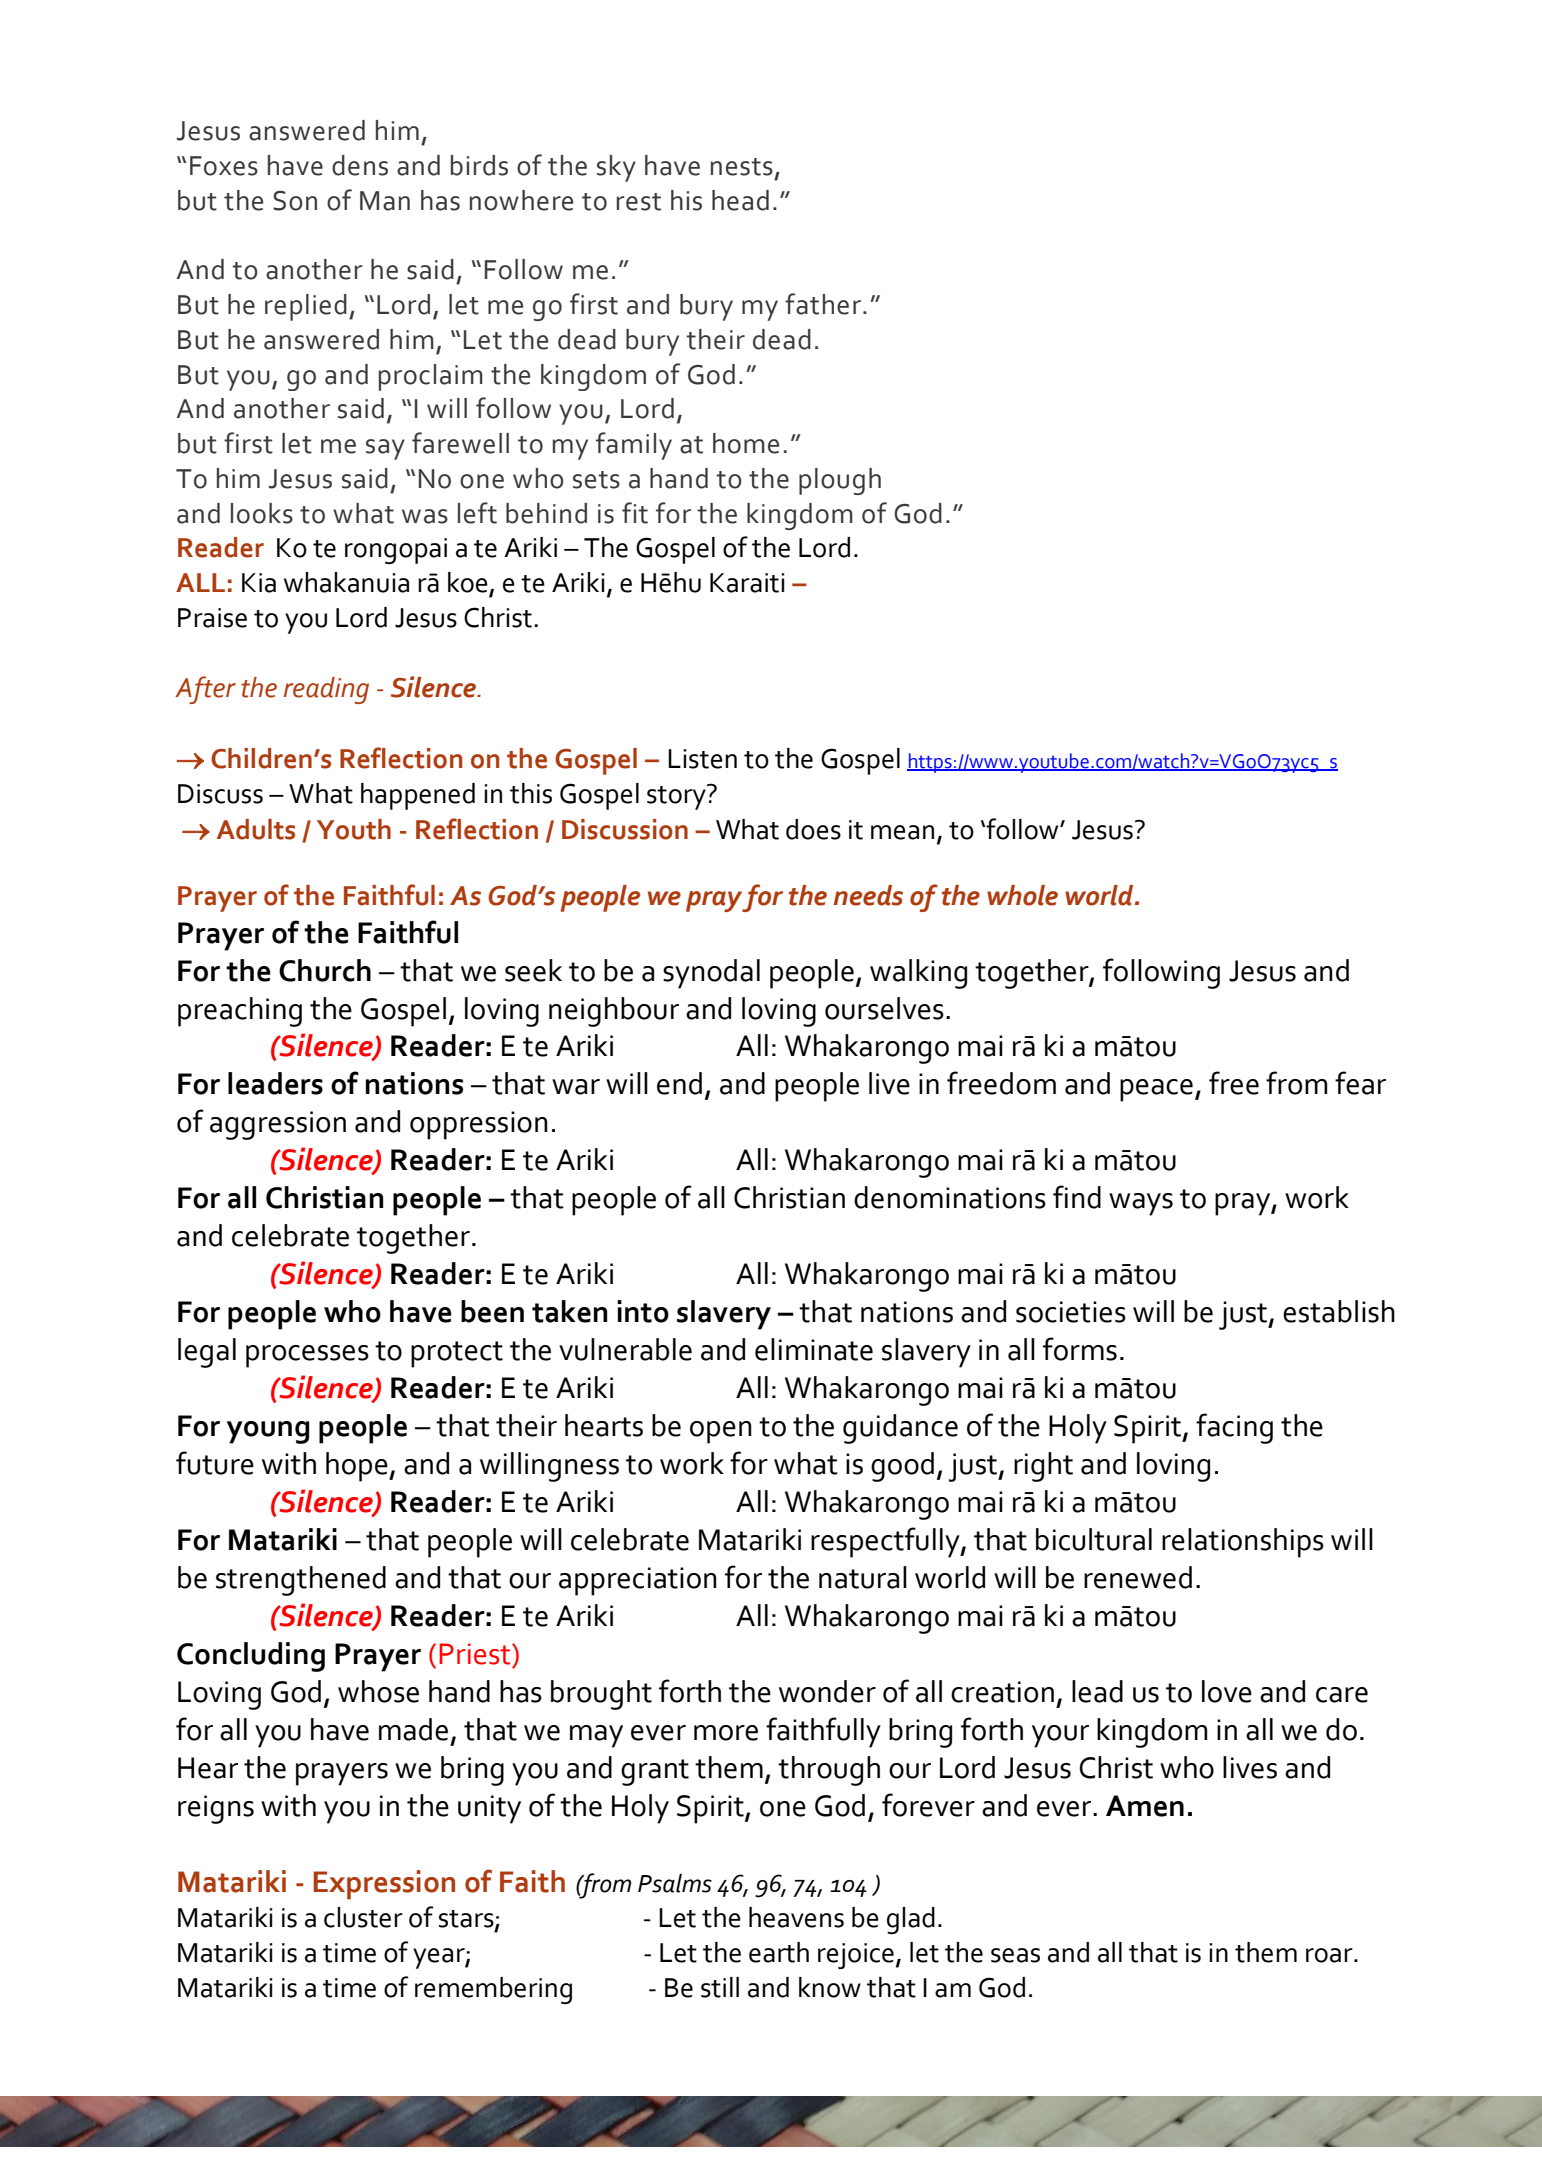  Describe the element at coordinates (1145, 1806) in the image. I see `Amen` at that location.
